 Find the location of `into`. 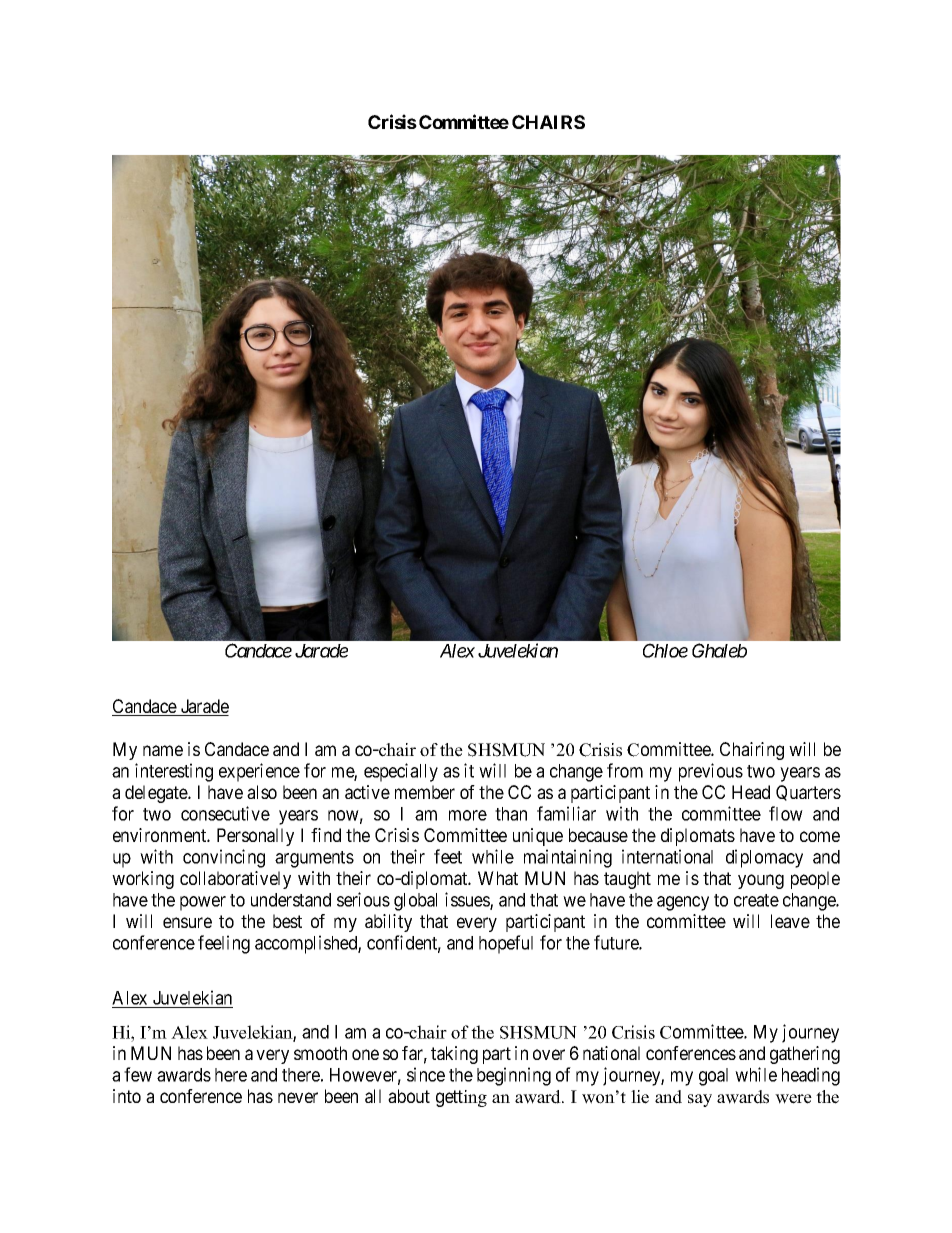

into is located at coordinates (127, 1096).
